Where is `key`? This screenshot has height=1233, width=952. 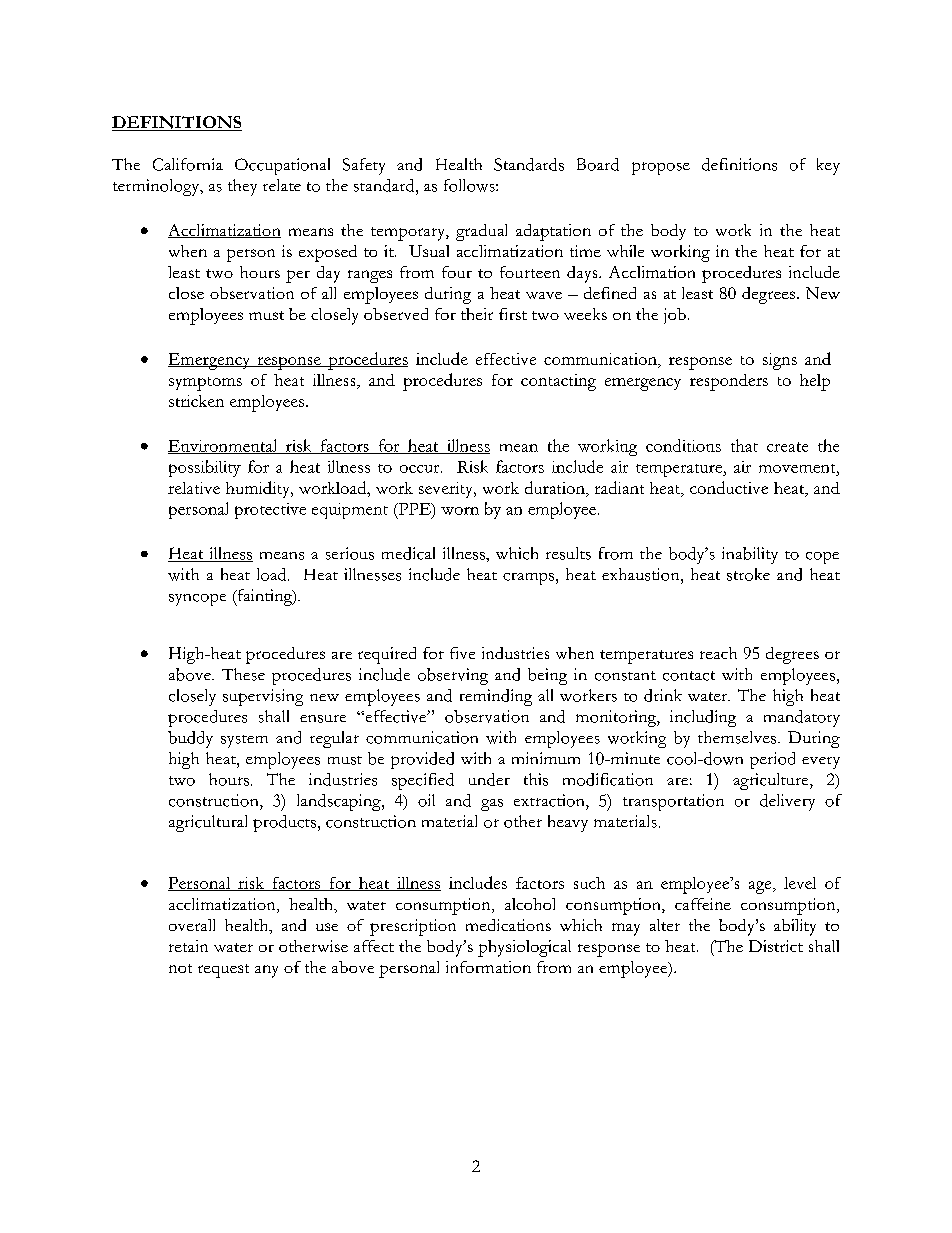 key is located at coordinates (828, 166).
